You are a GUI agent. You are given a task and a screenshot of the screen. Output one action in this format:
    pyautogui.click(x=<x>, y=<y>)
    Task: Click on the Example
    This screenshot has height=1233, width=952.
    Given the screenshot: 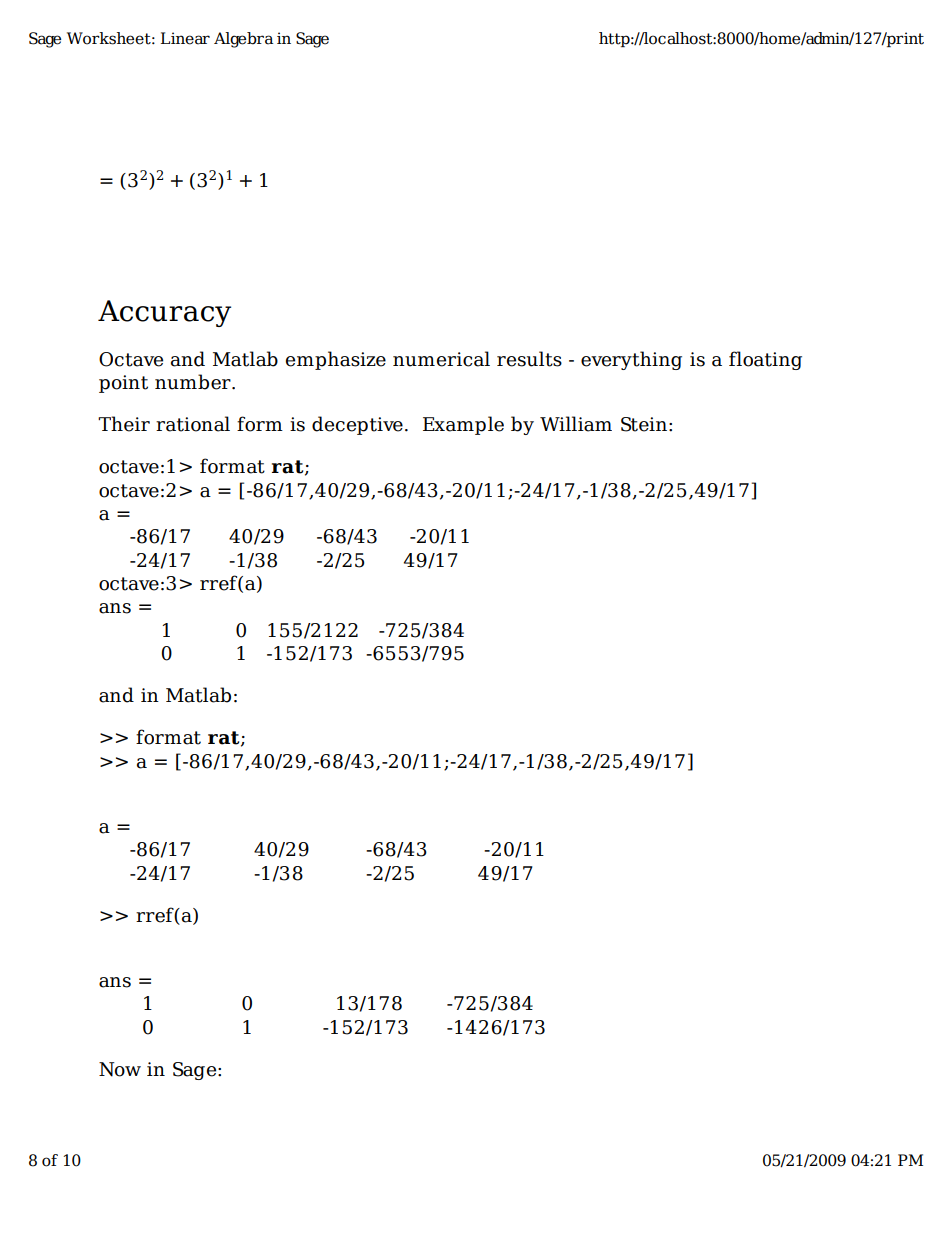 What is the action you would take?
    pyautogui.click(x=463, y=425)
